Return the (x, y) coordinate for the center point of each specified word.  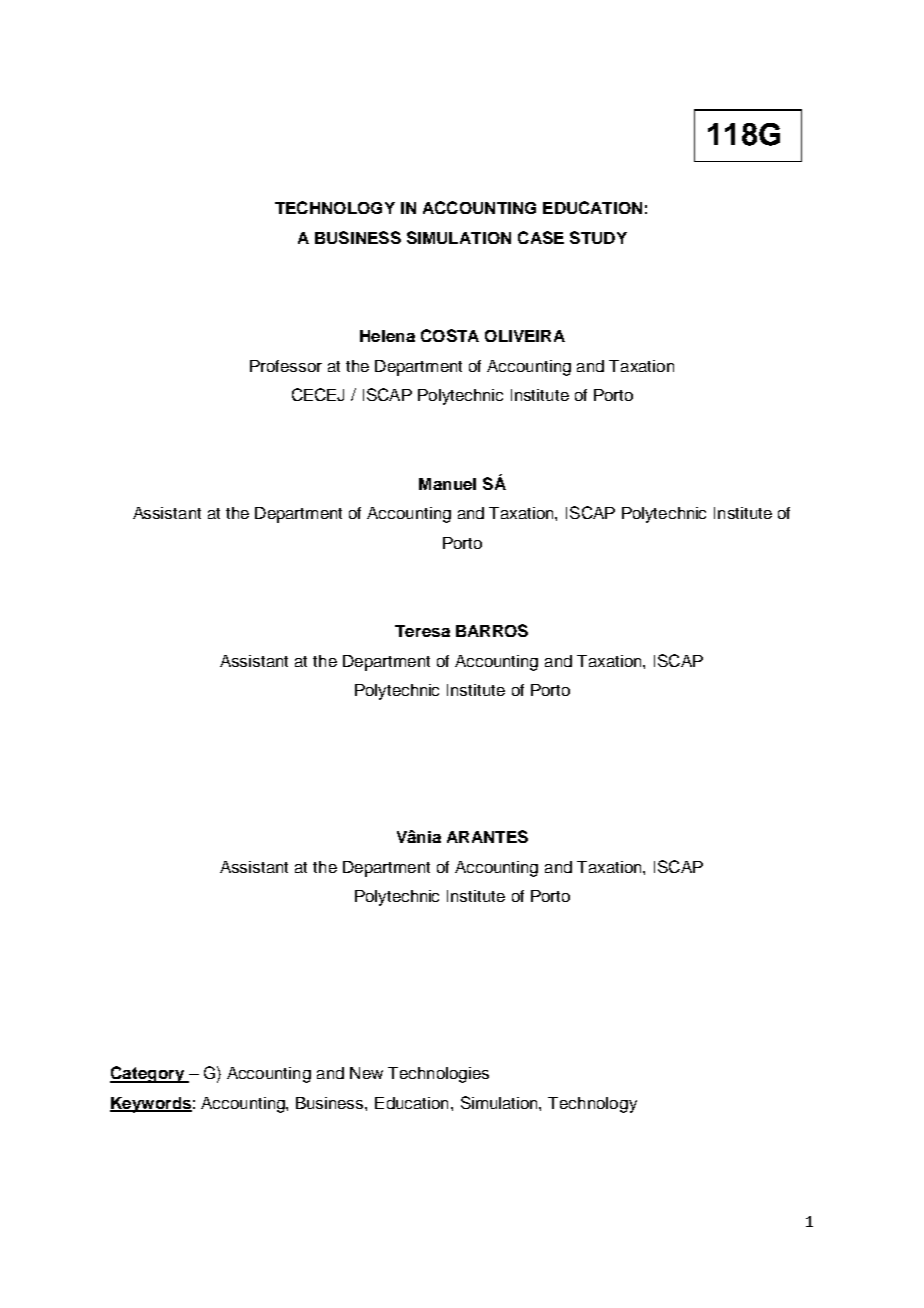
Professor (286, 366)
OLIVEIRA (525, 336)
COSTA (450, 335)
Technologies (438, 1075)
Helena (387, 336)
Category (148, 1074)
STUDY (598, 237)
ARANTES (487, 836)
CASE (541, 237)
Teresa (422, 631)
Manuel (447, 484)
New (366, 1073)
